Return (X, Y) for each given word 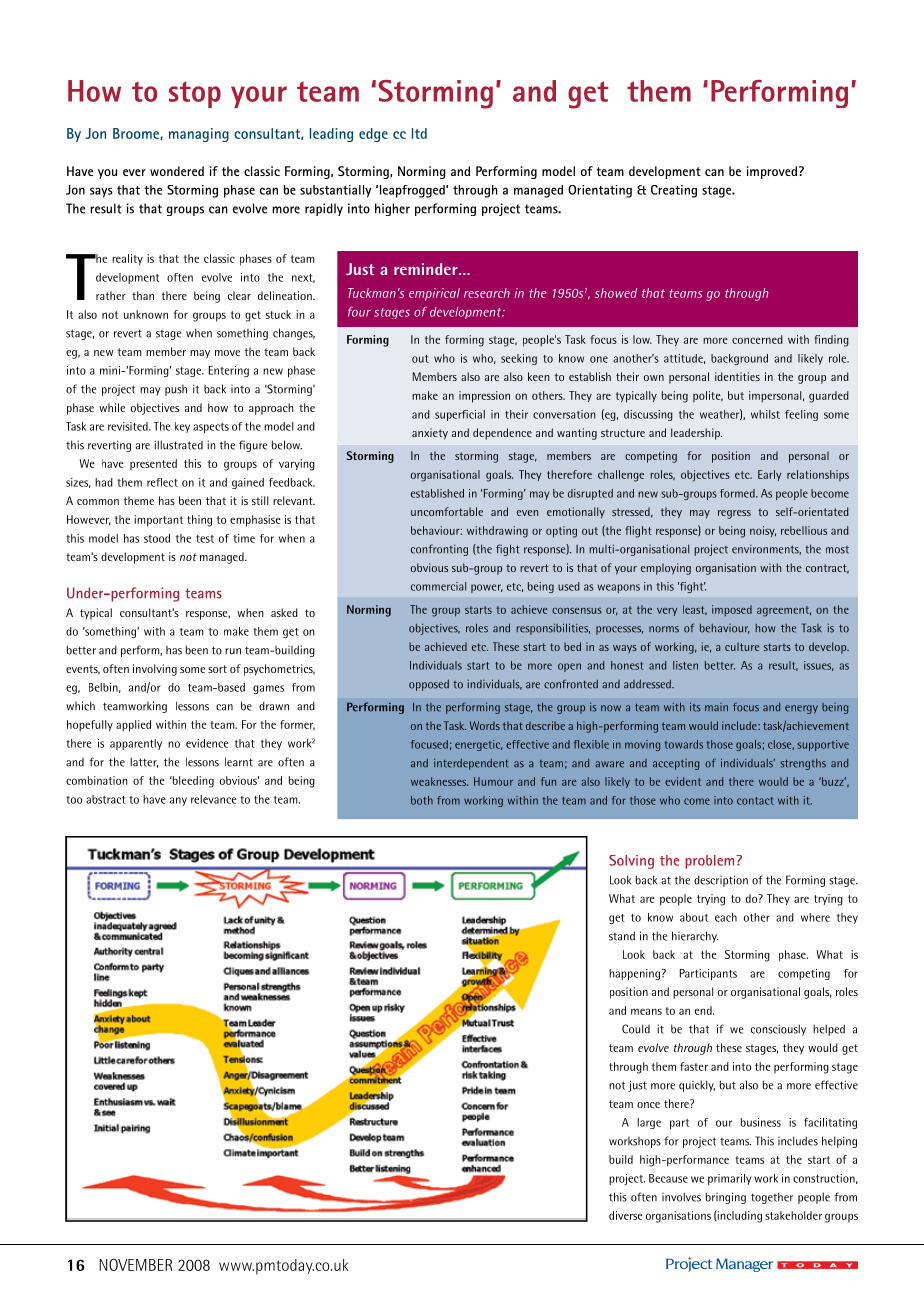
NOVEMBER (135, 1264)
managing (199, 135)
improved (772, 172)
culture (742, 646)
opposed (429, 685)
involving (155, 670)
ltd (419, 133)
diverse (626, 1215)
